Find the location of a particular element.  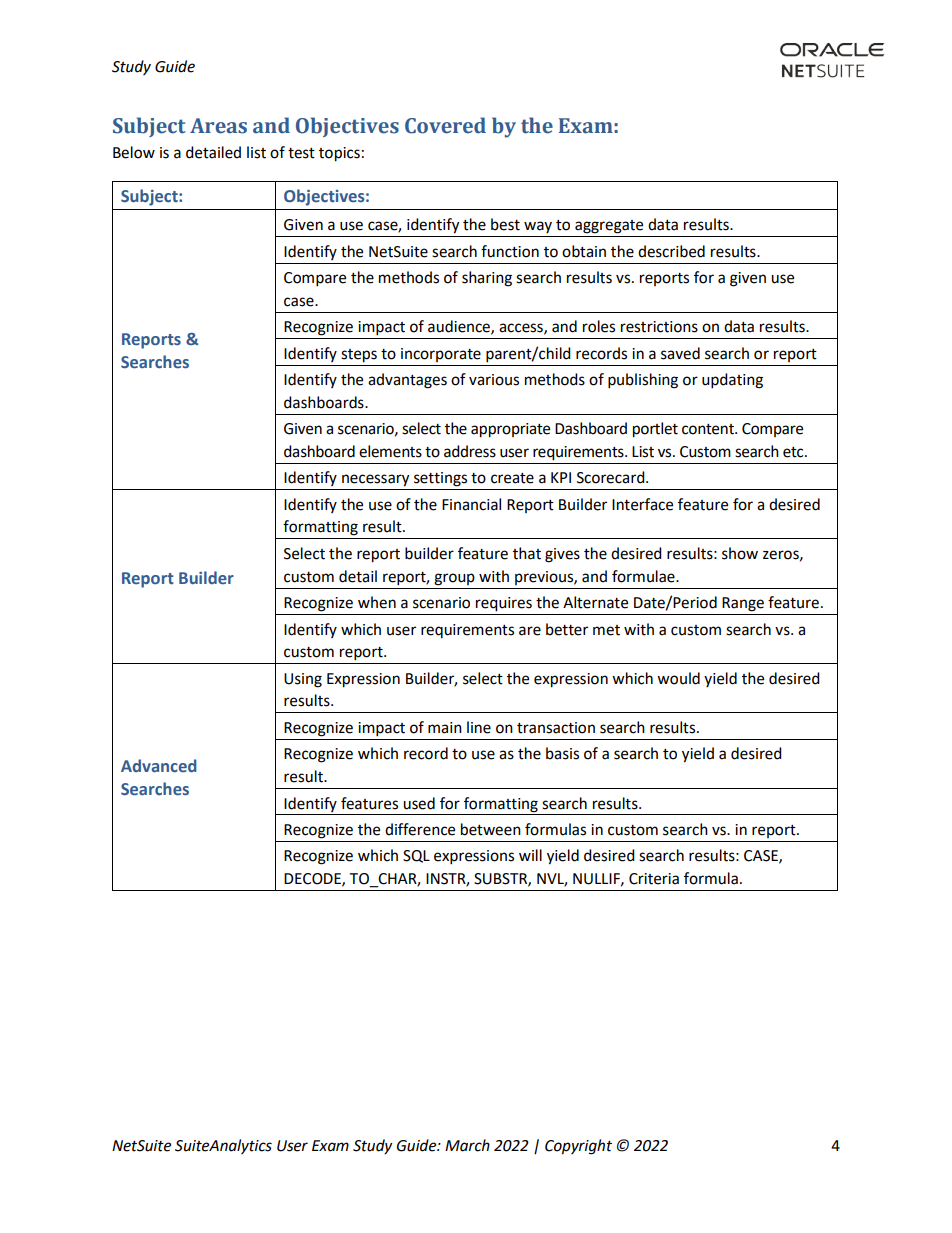

will is located at coordinates (530, 855).
